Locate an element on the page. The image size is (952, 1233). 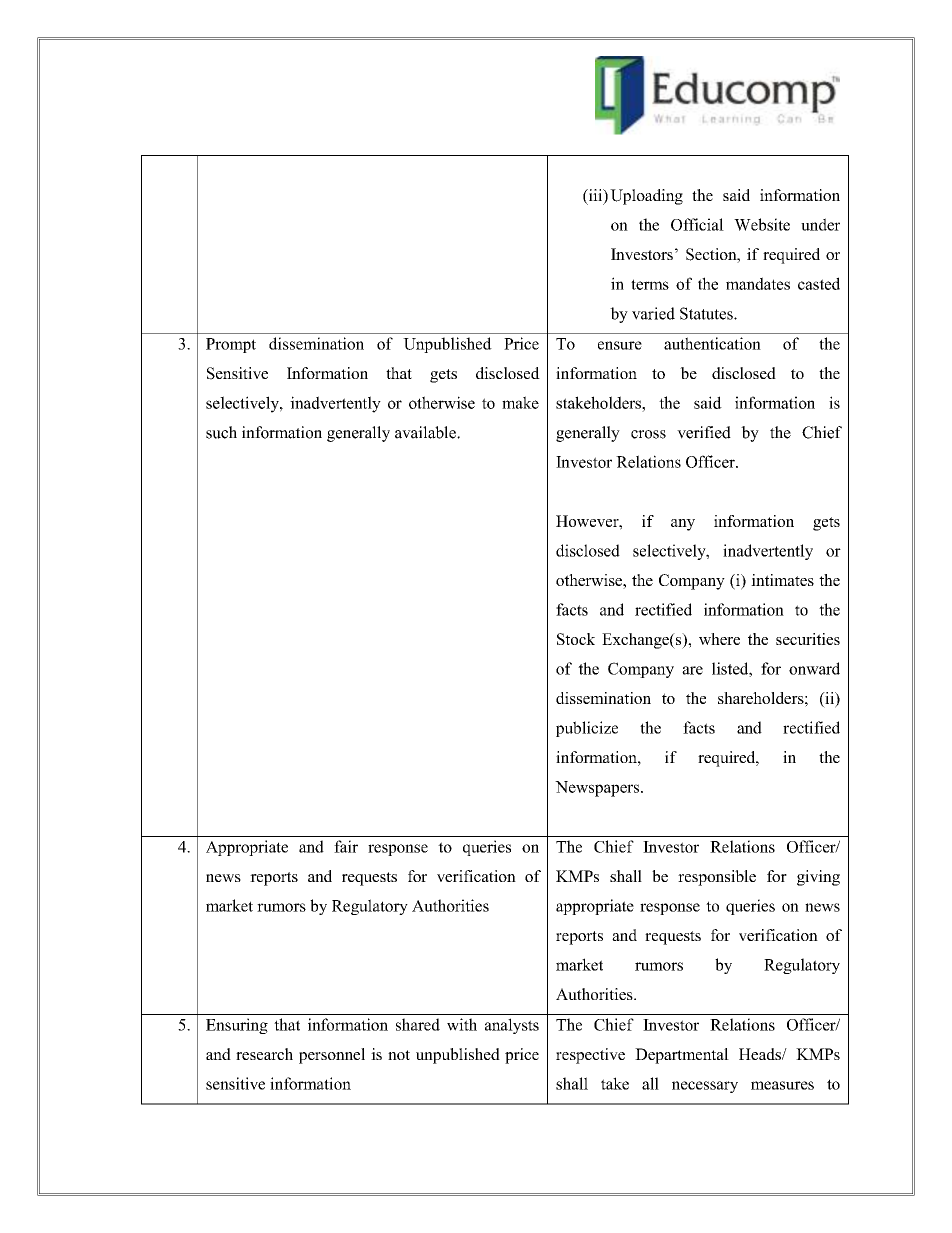
Stock is located at coordinates (576, 639).
